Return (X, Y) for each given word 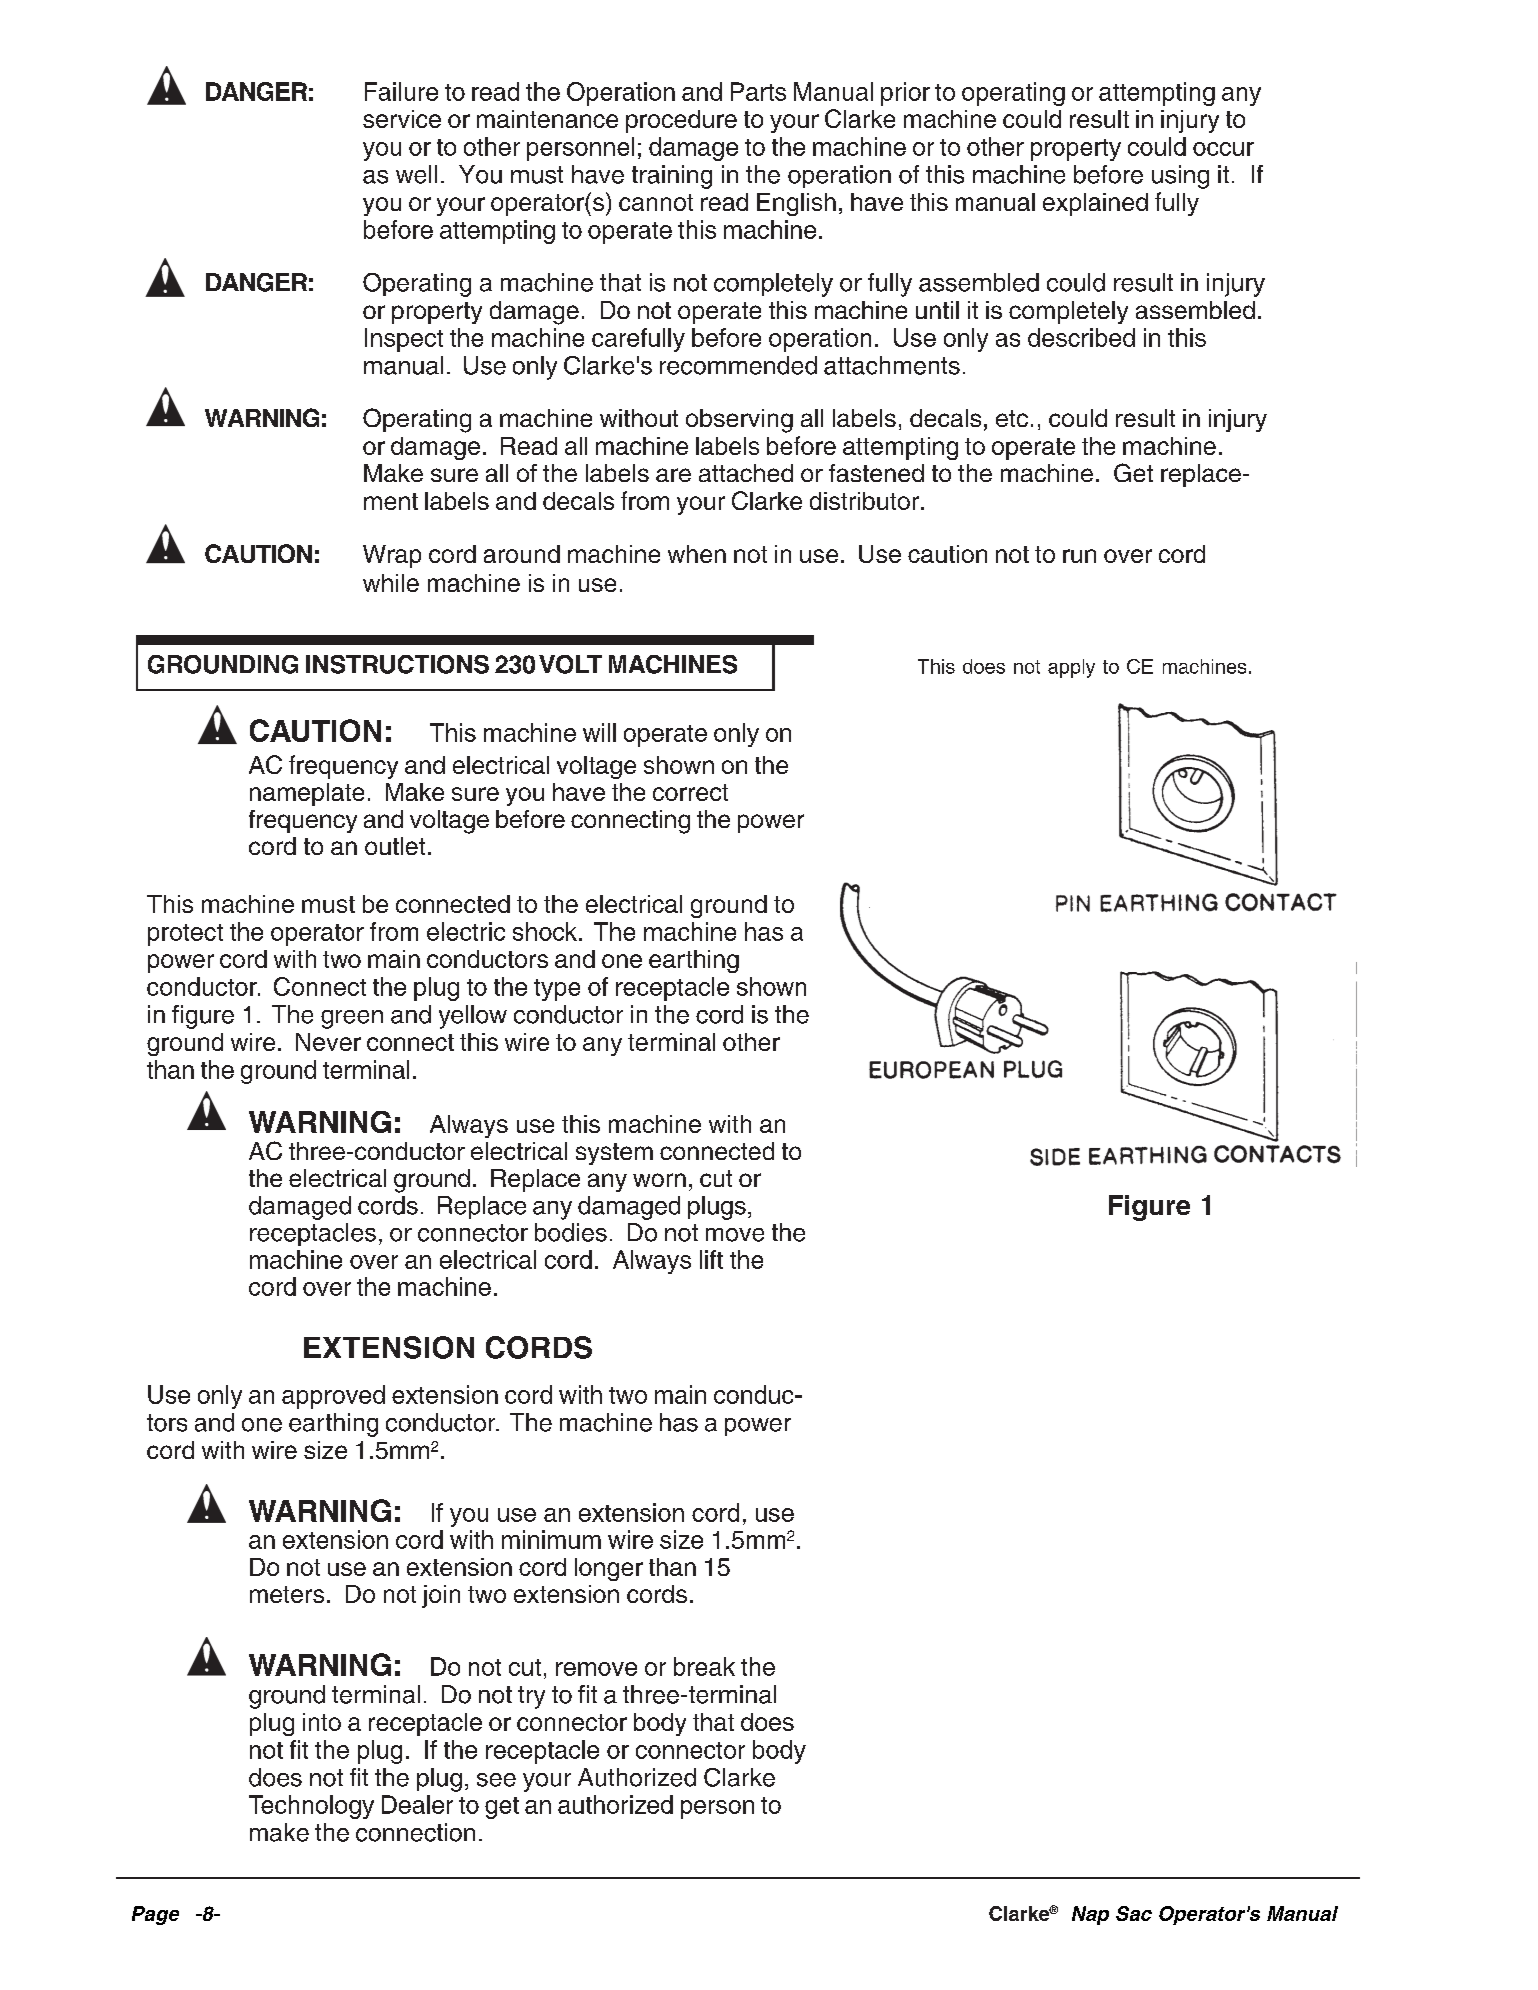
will (599, 732)
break (704, 1666)
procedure (681, 121)
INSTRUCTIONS (397, 664)
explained (1095, 204)
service (402, 119)
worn (659, 1180)
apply (1071, 668)
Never (328, 1042)
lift (711, 1259)
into (322, 1722)
